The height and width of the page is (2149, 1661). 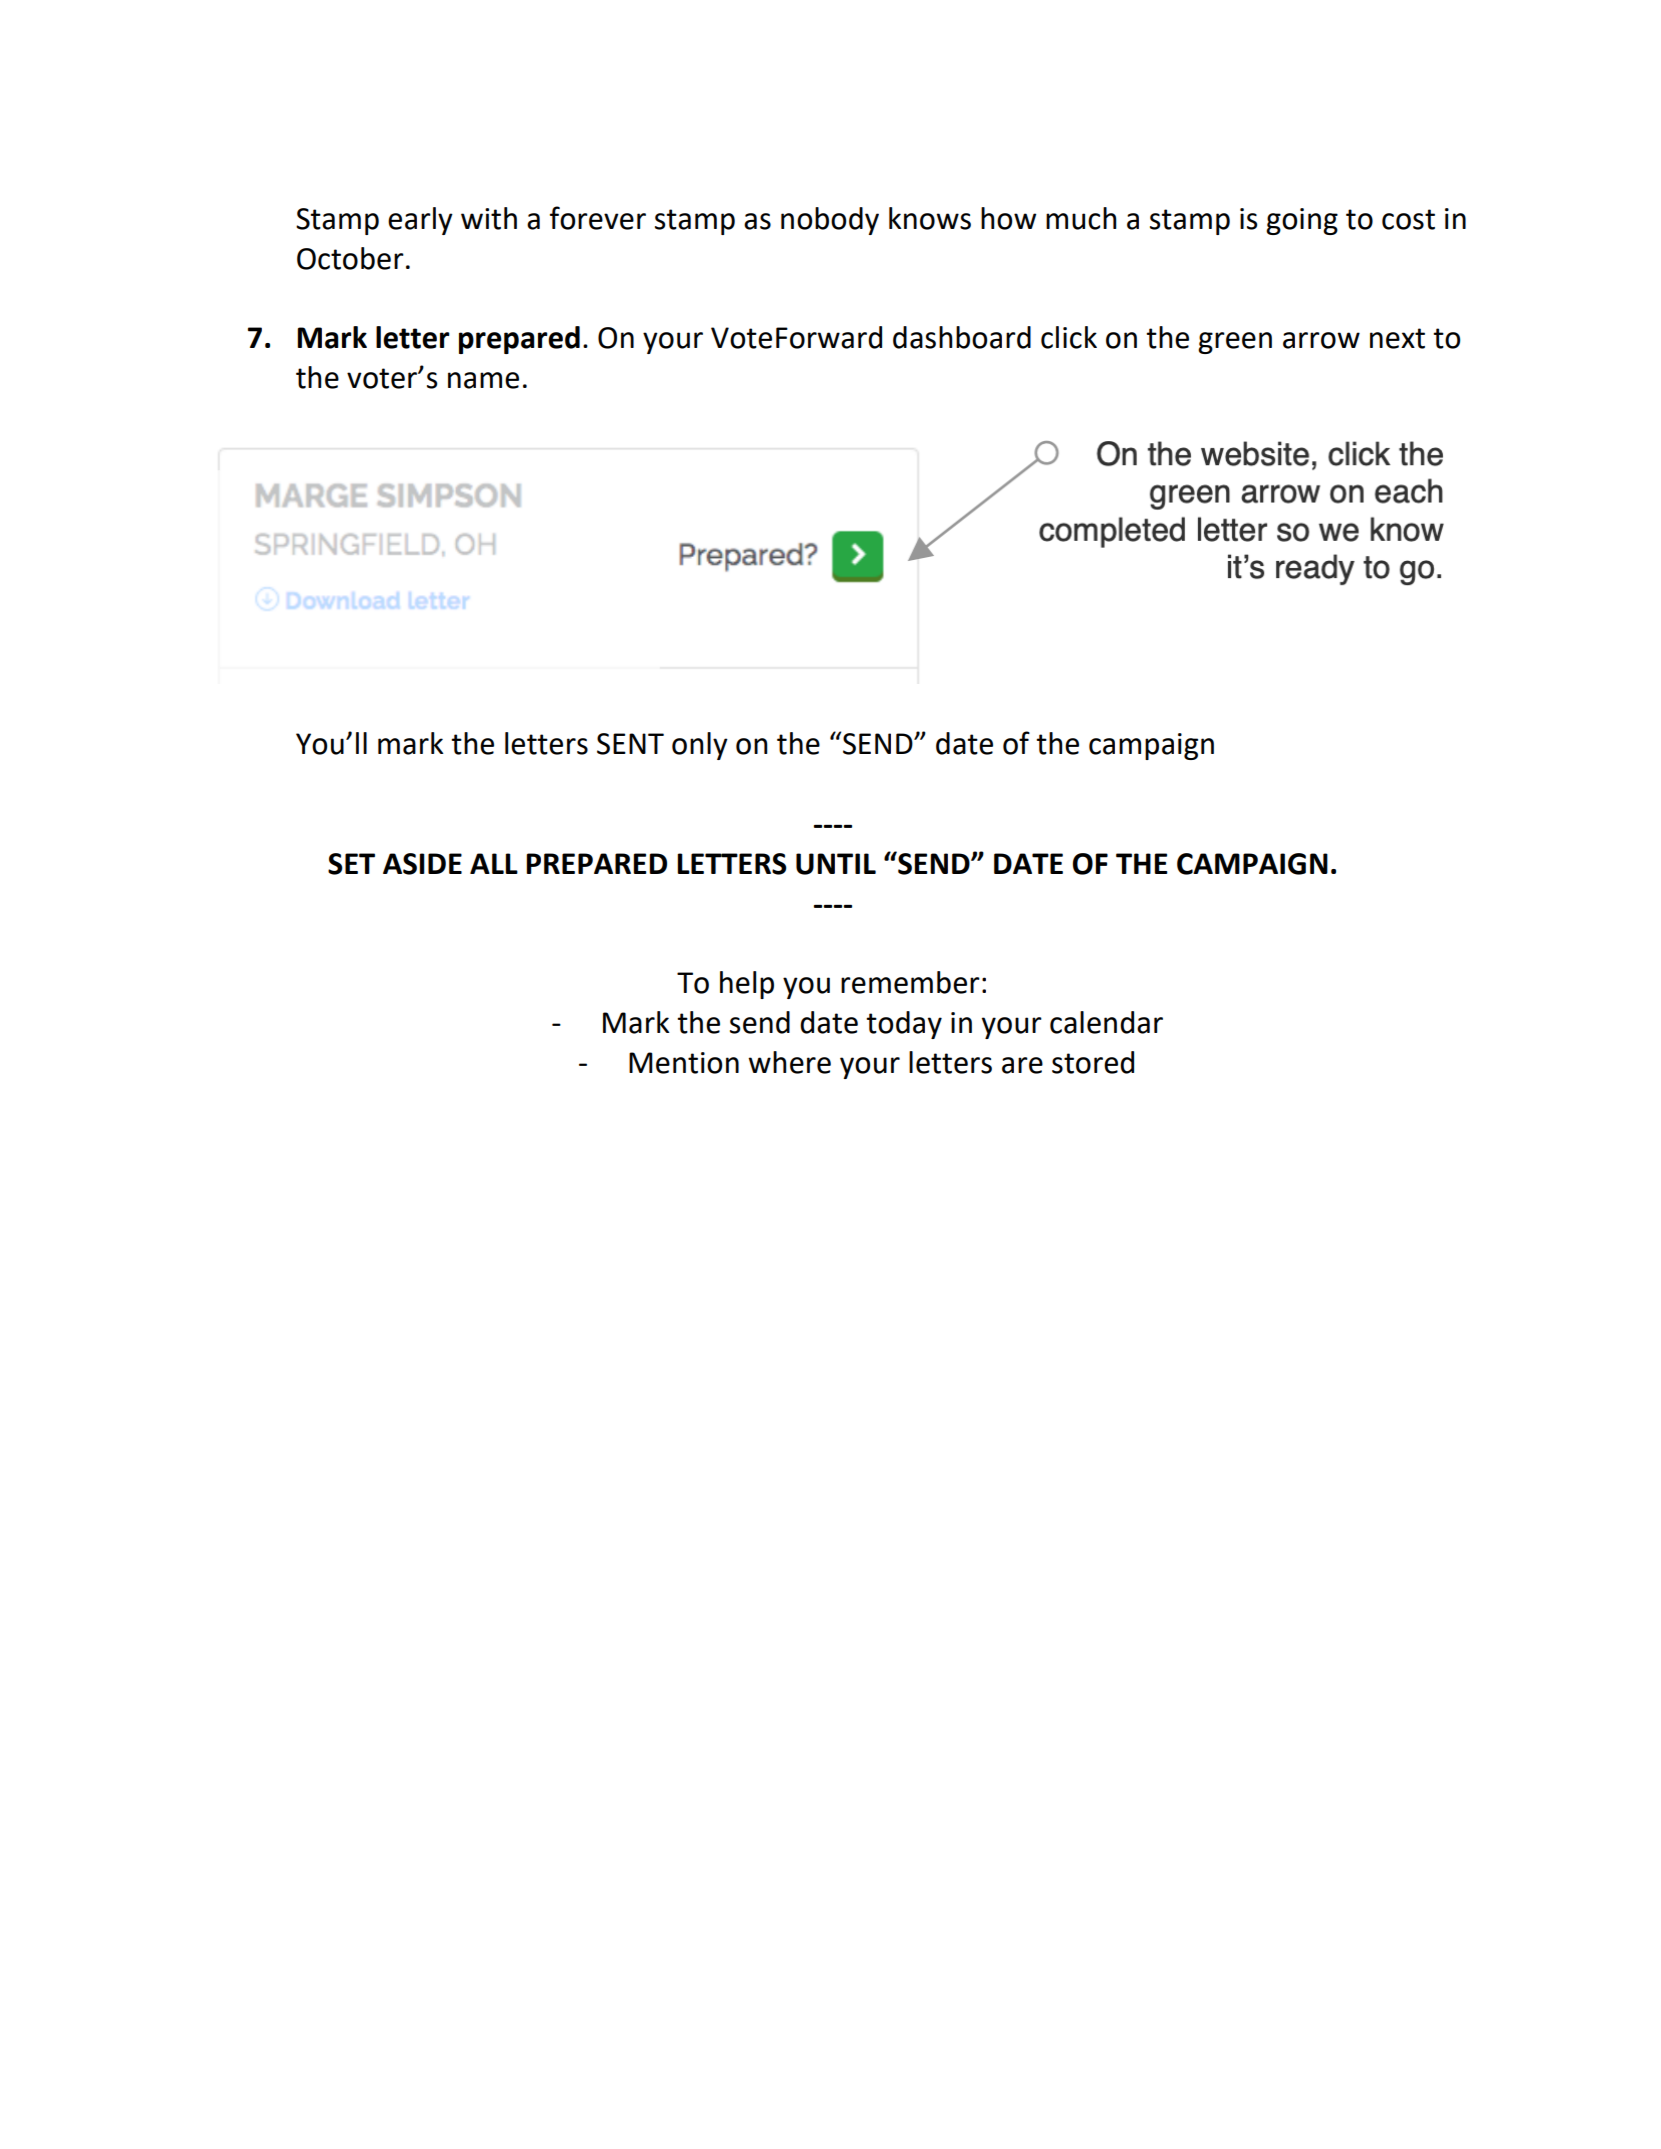 What do you see at coordinates (489, 218) in the page?
I see `with` at bounding box center [489, 218].
